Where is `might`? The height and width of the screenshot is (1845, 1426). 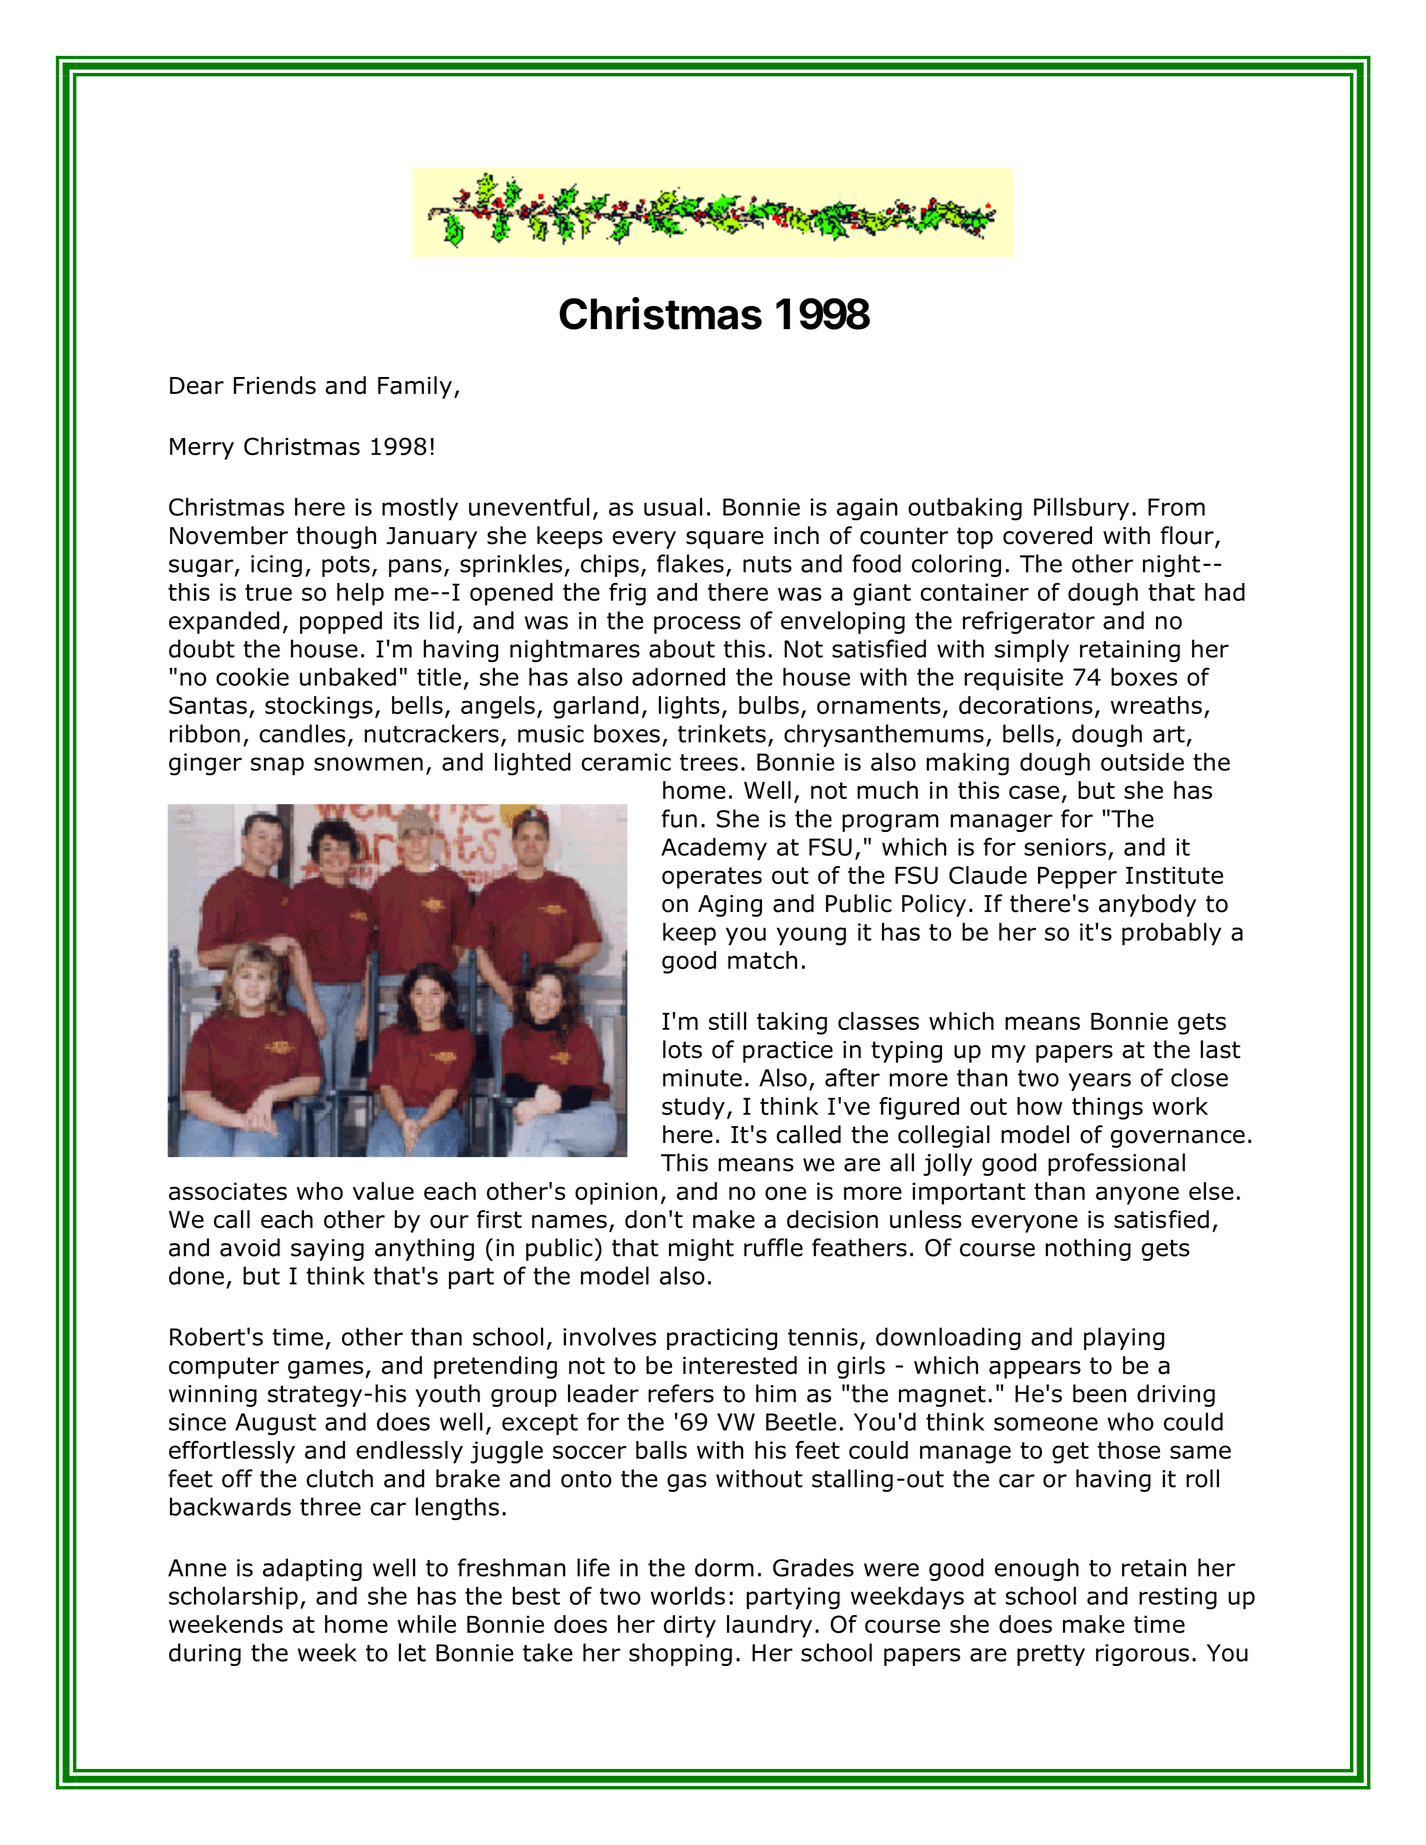 might is located at coordinates (701, 1249).
